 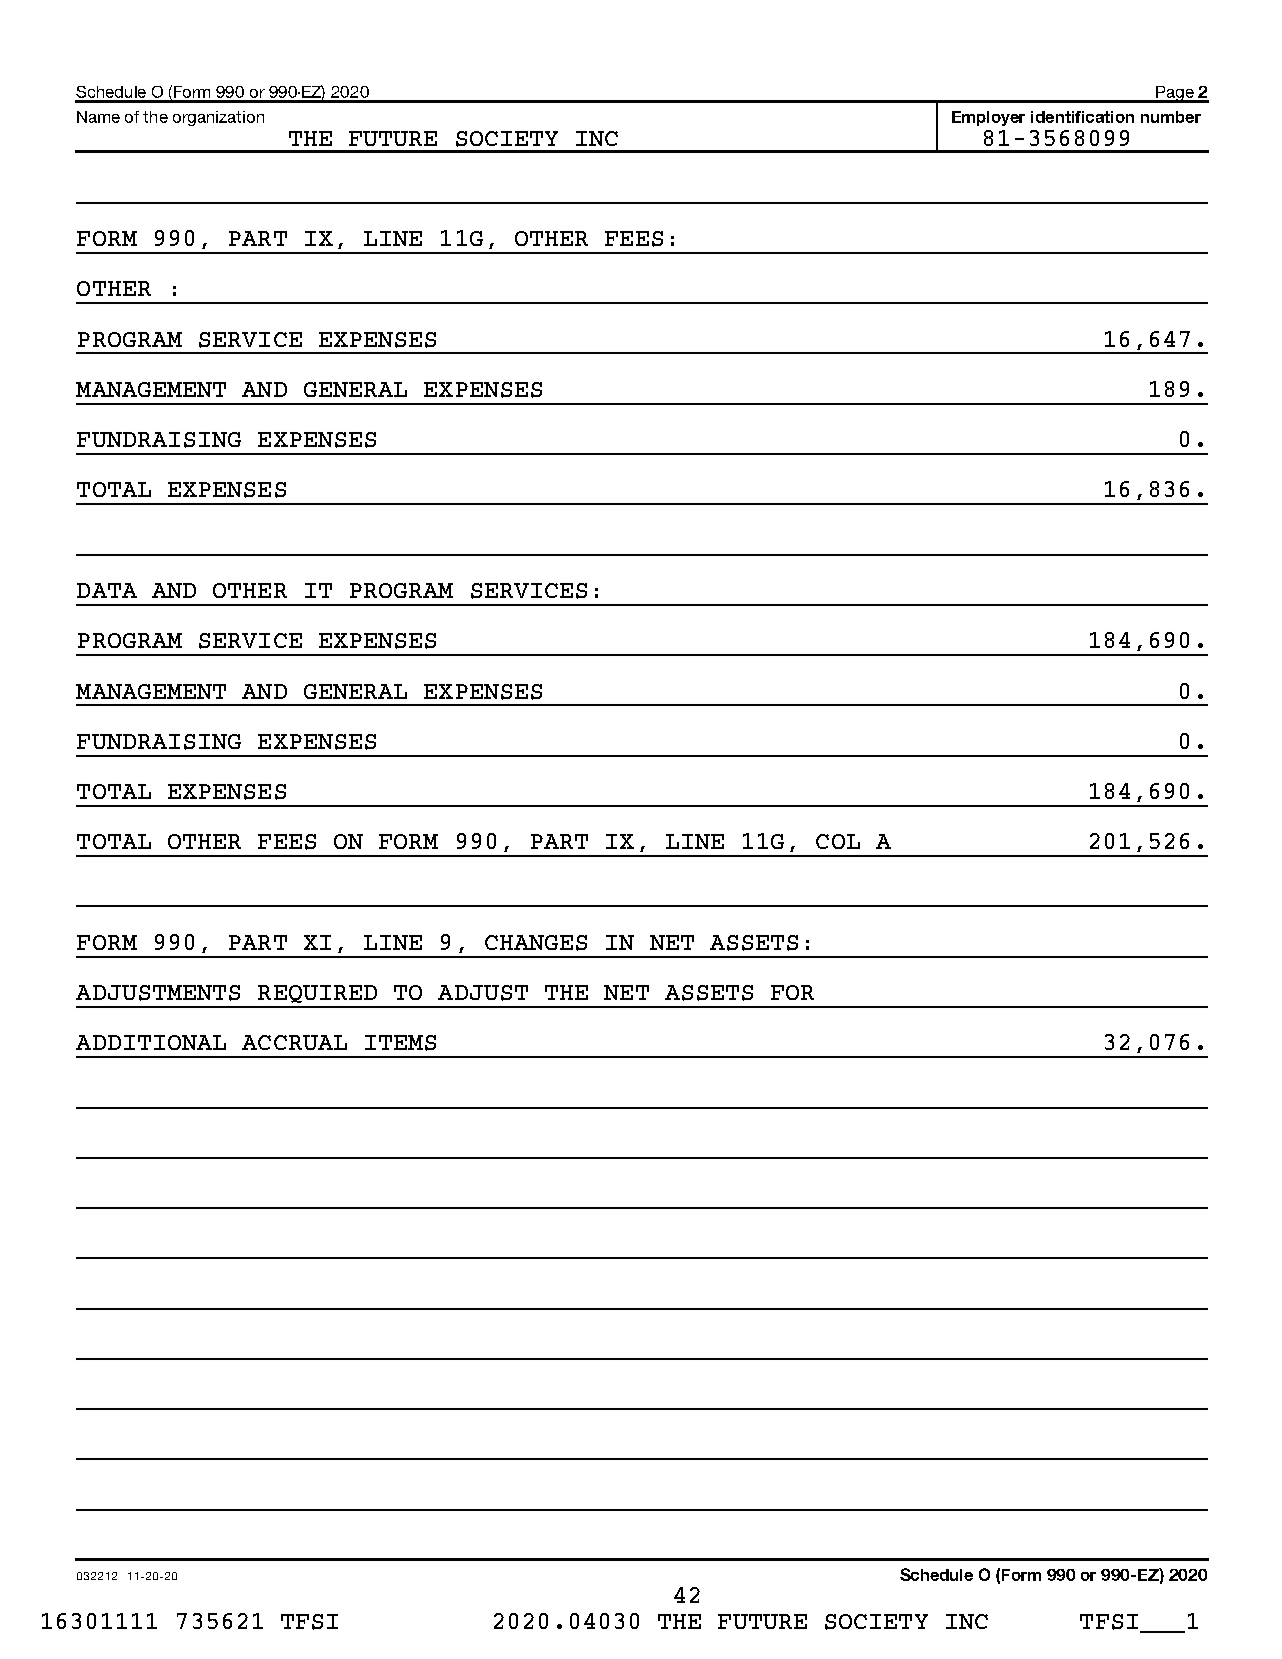 What do you see at coordinates (98, 117) in the screenshot?
I see `Name` at bounding box center [98, 117].
